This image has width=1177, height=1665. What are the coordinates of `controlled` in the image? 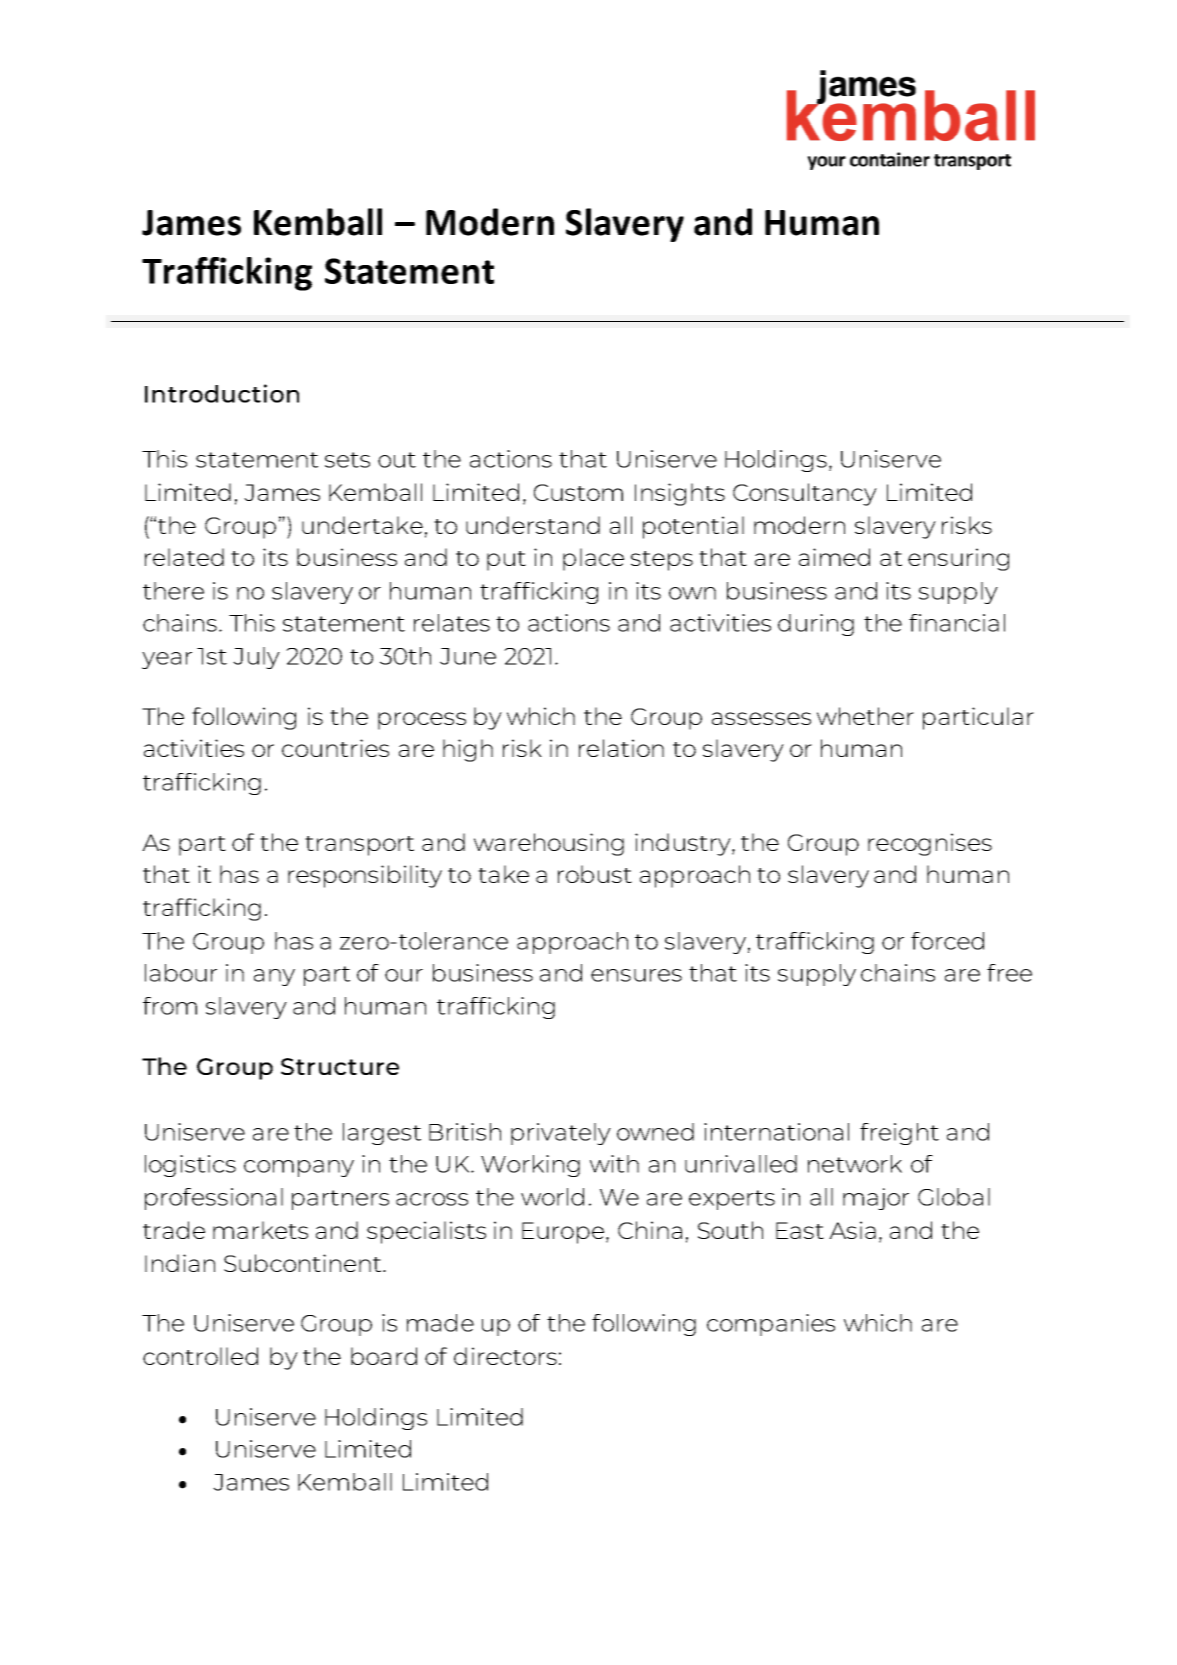 It's located at (200, 1356).
